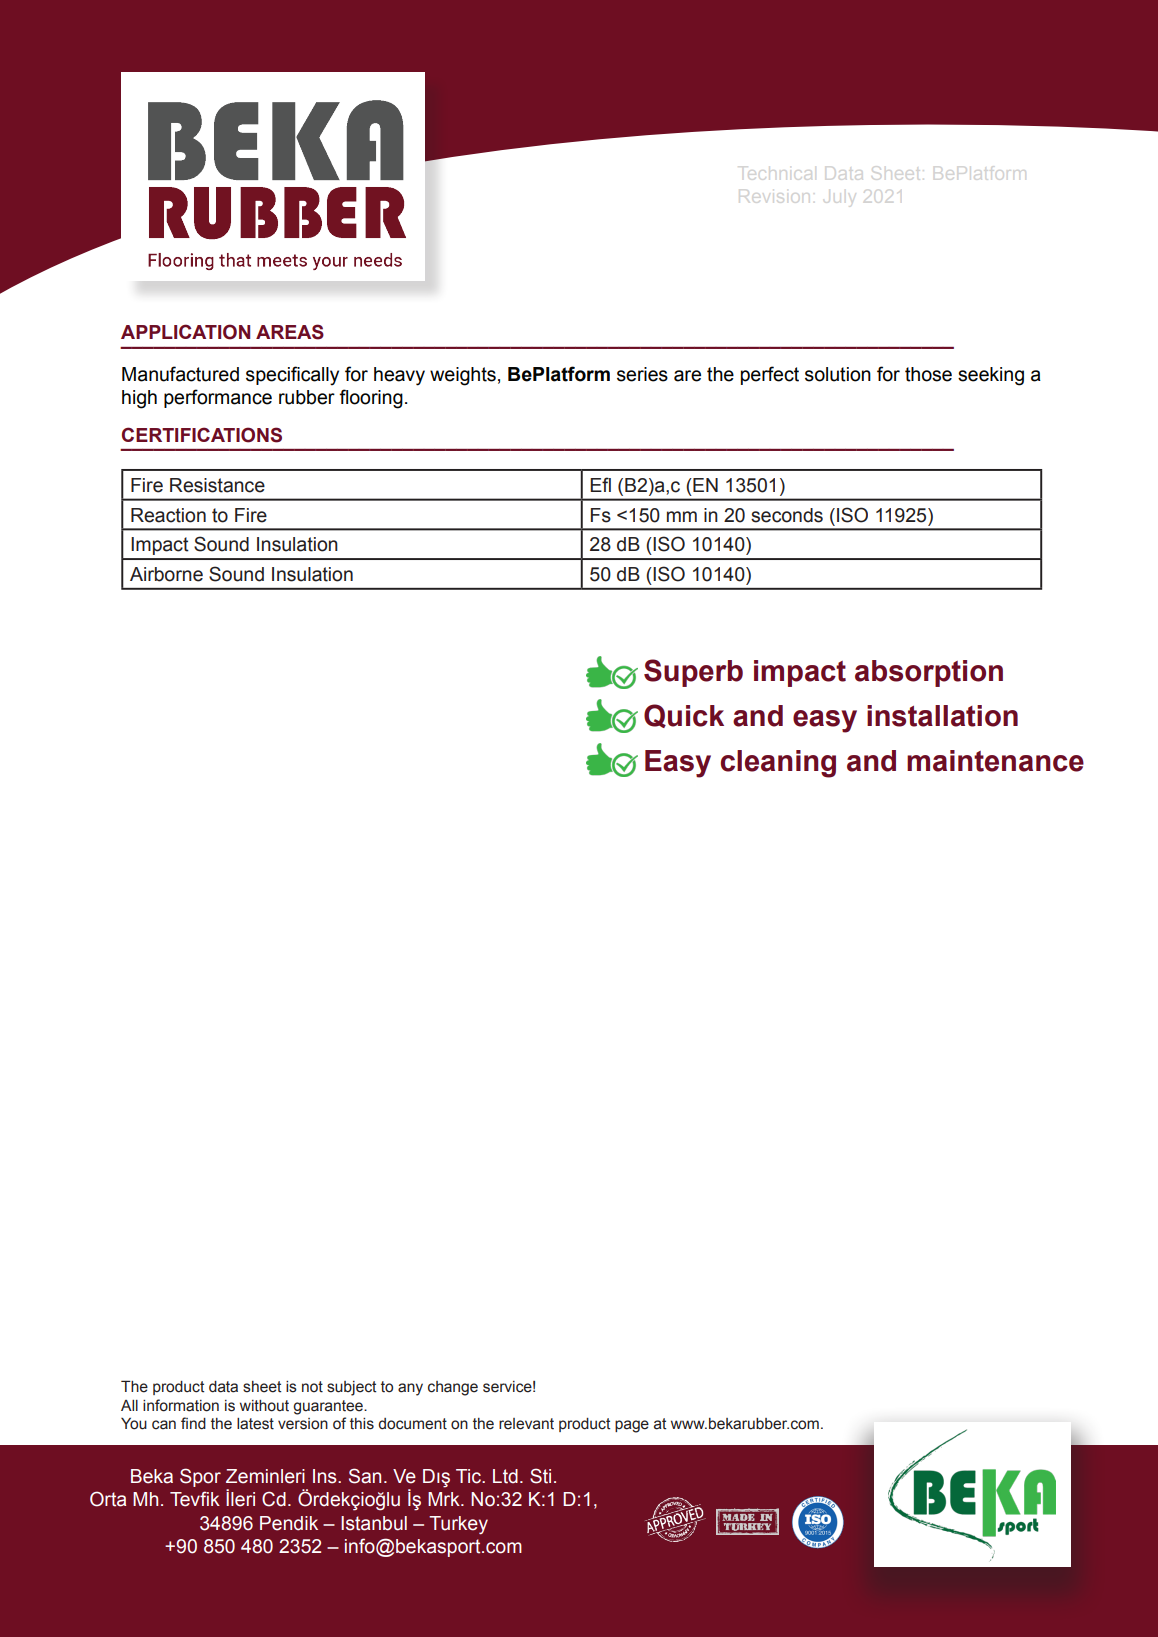  Describe the element at coordinates (166, 574) in the screenshot. I see `Airborne` at that location.
